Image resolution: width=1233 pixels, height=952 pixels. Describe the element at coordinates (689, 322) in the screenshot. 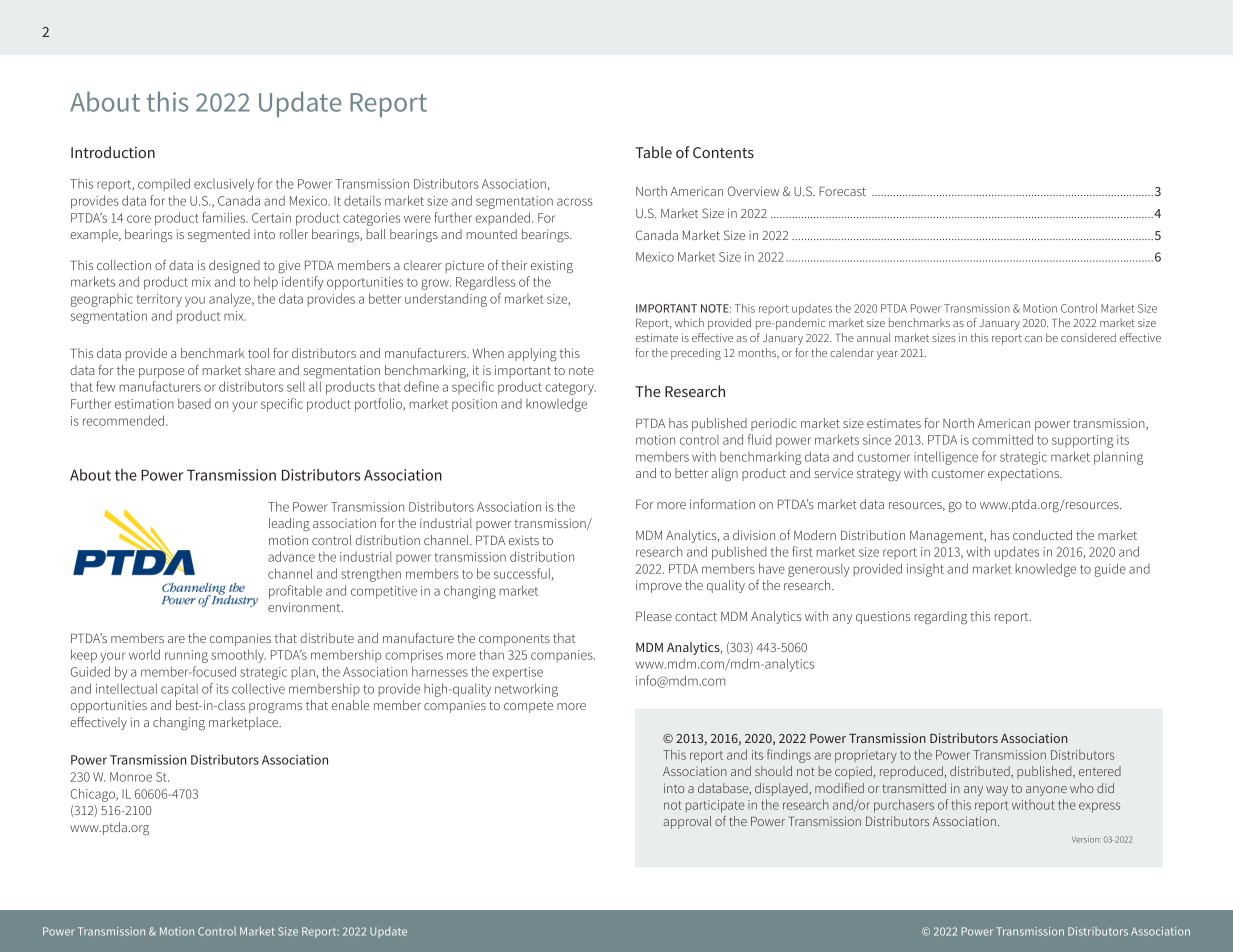

I see `which` at that location.
